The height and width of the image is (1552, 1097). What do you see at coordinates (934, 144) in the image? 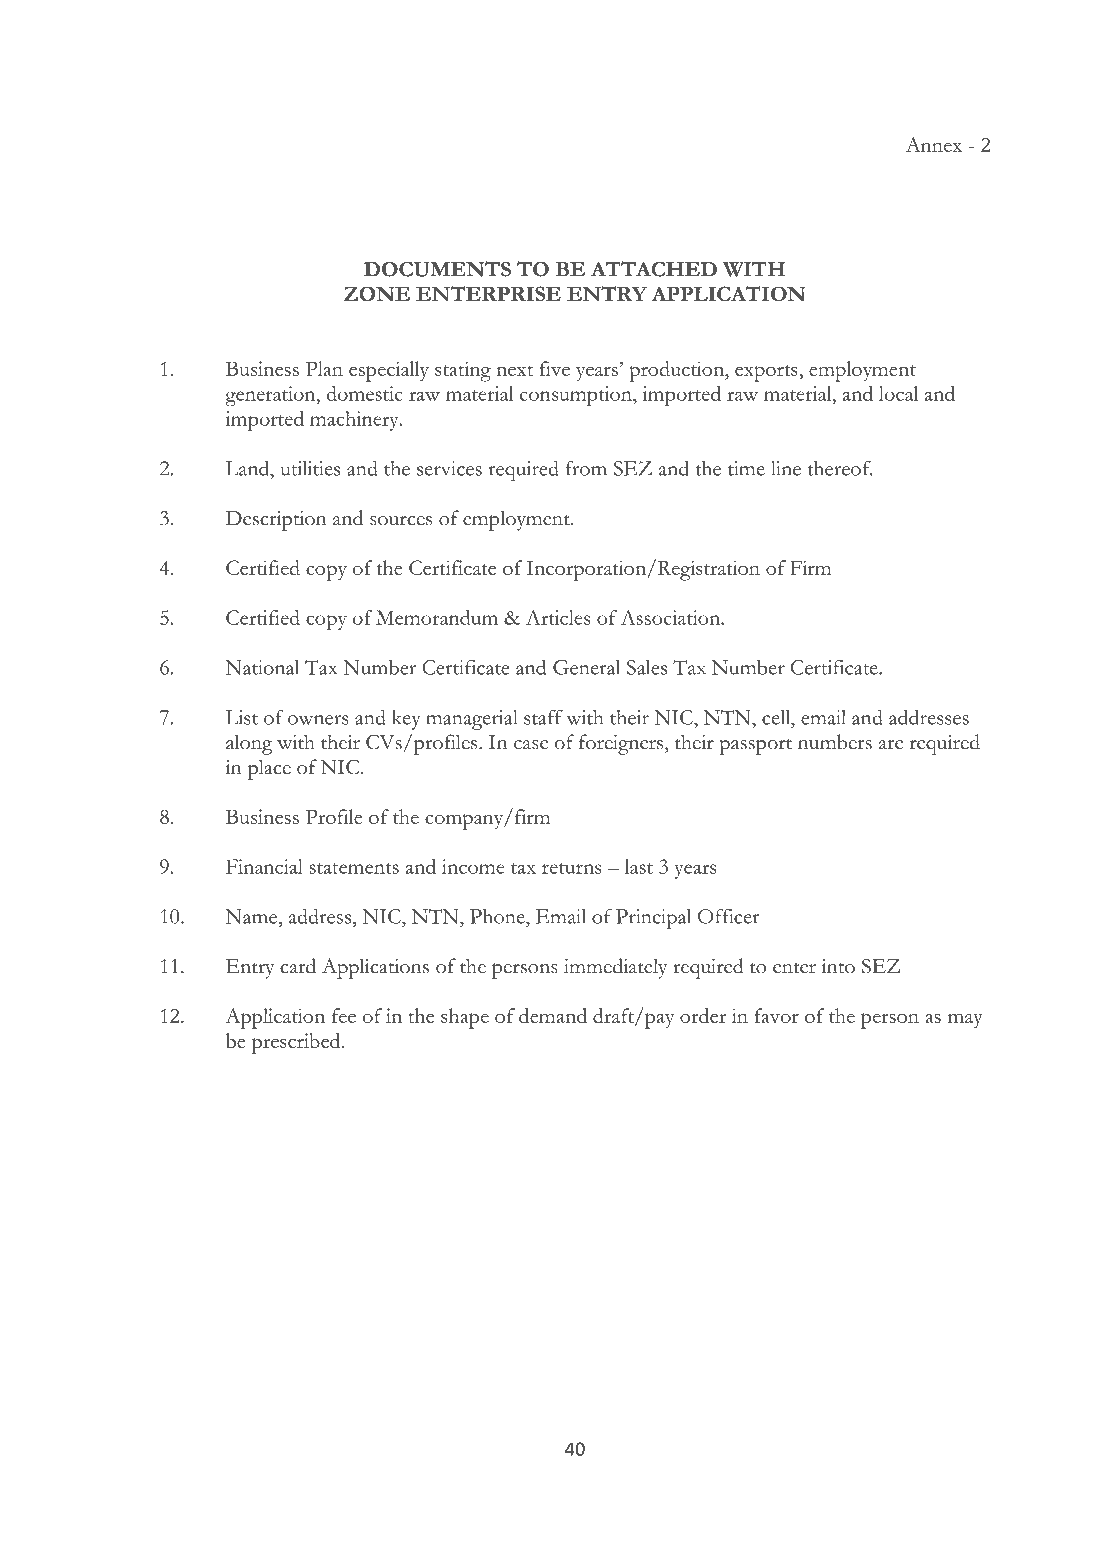
I see `Annex` at bounding box center [934, 144].
